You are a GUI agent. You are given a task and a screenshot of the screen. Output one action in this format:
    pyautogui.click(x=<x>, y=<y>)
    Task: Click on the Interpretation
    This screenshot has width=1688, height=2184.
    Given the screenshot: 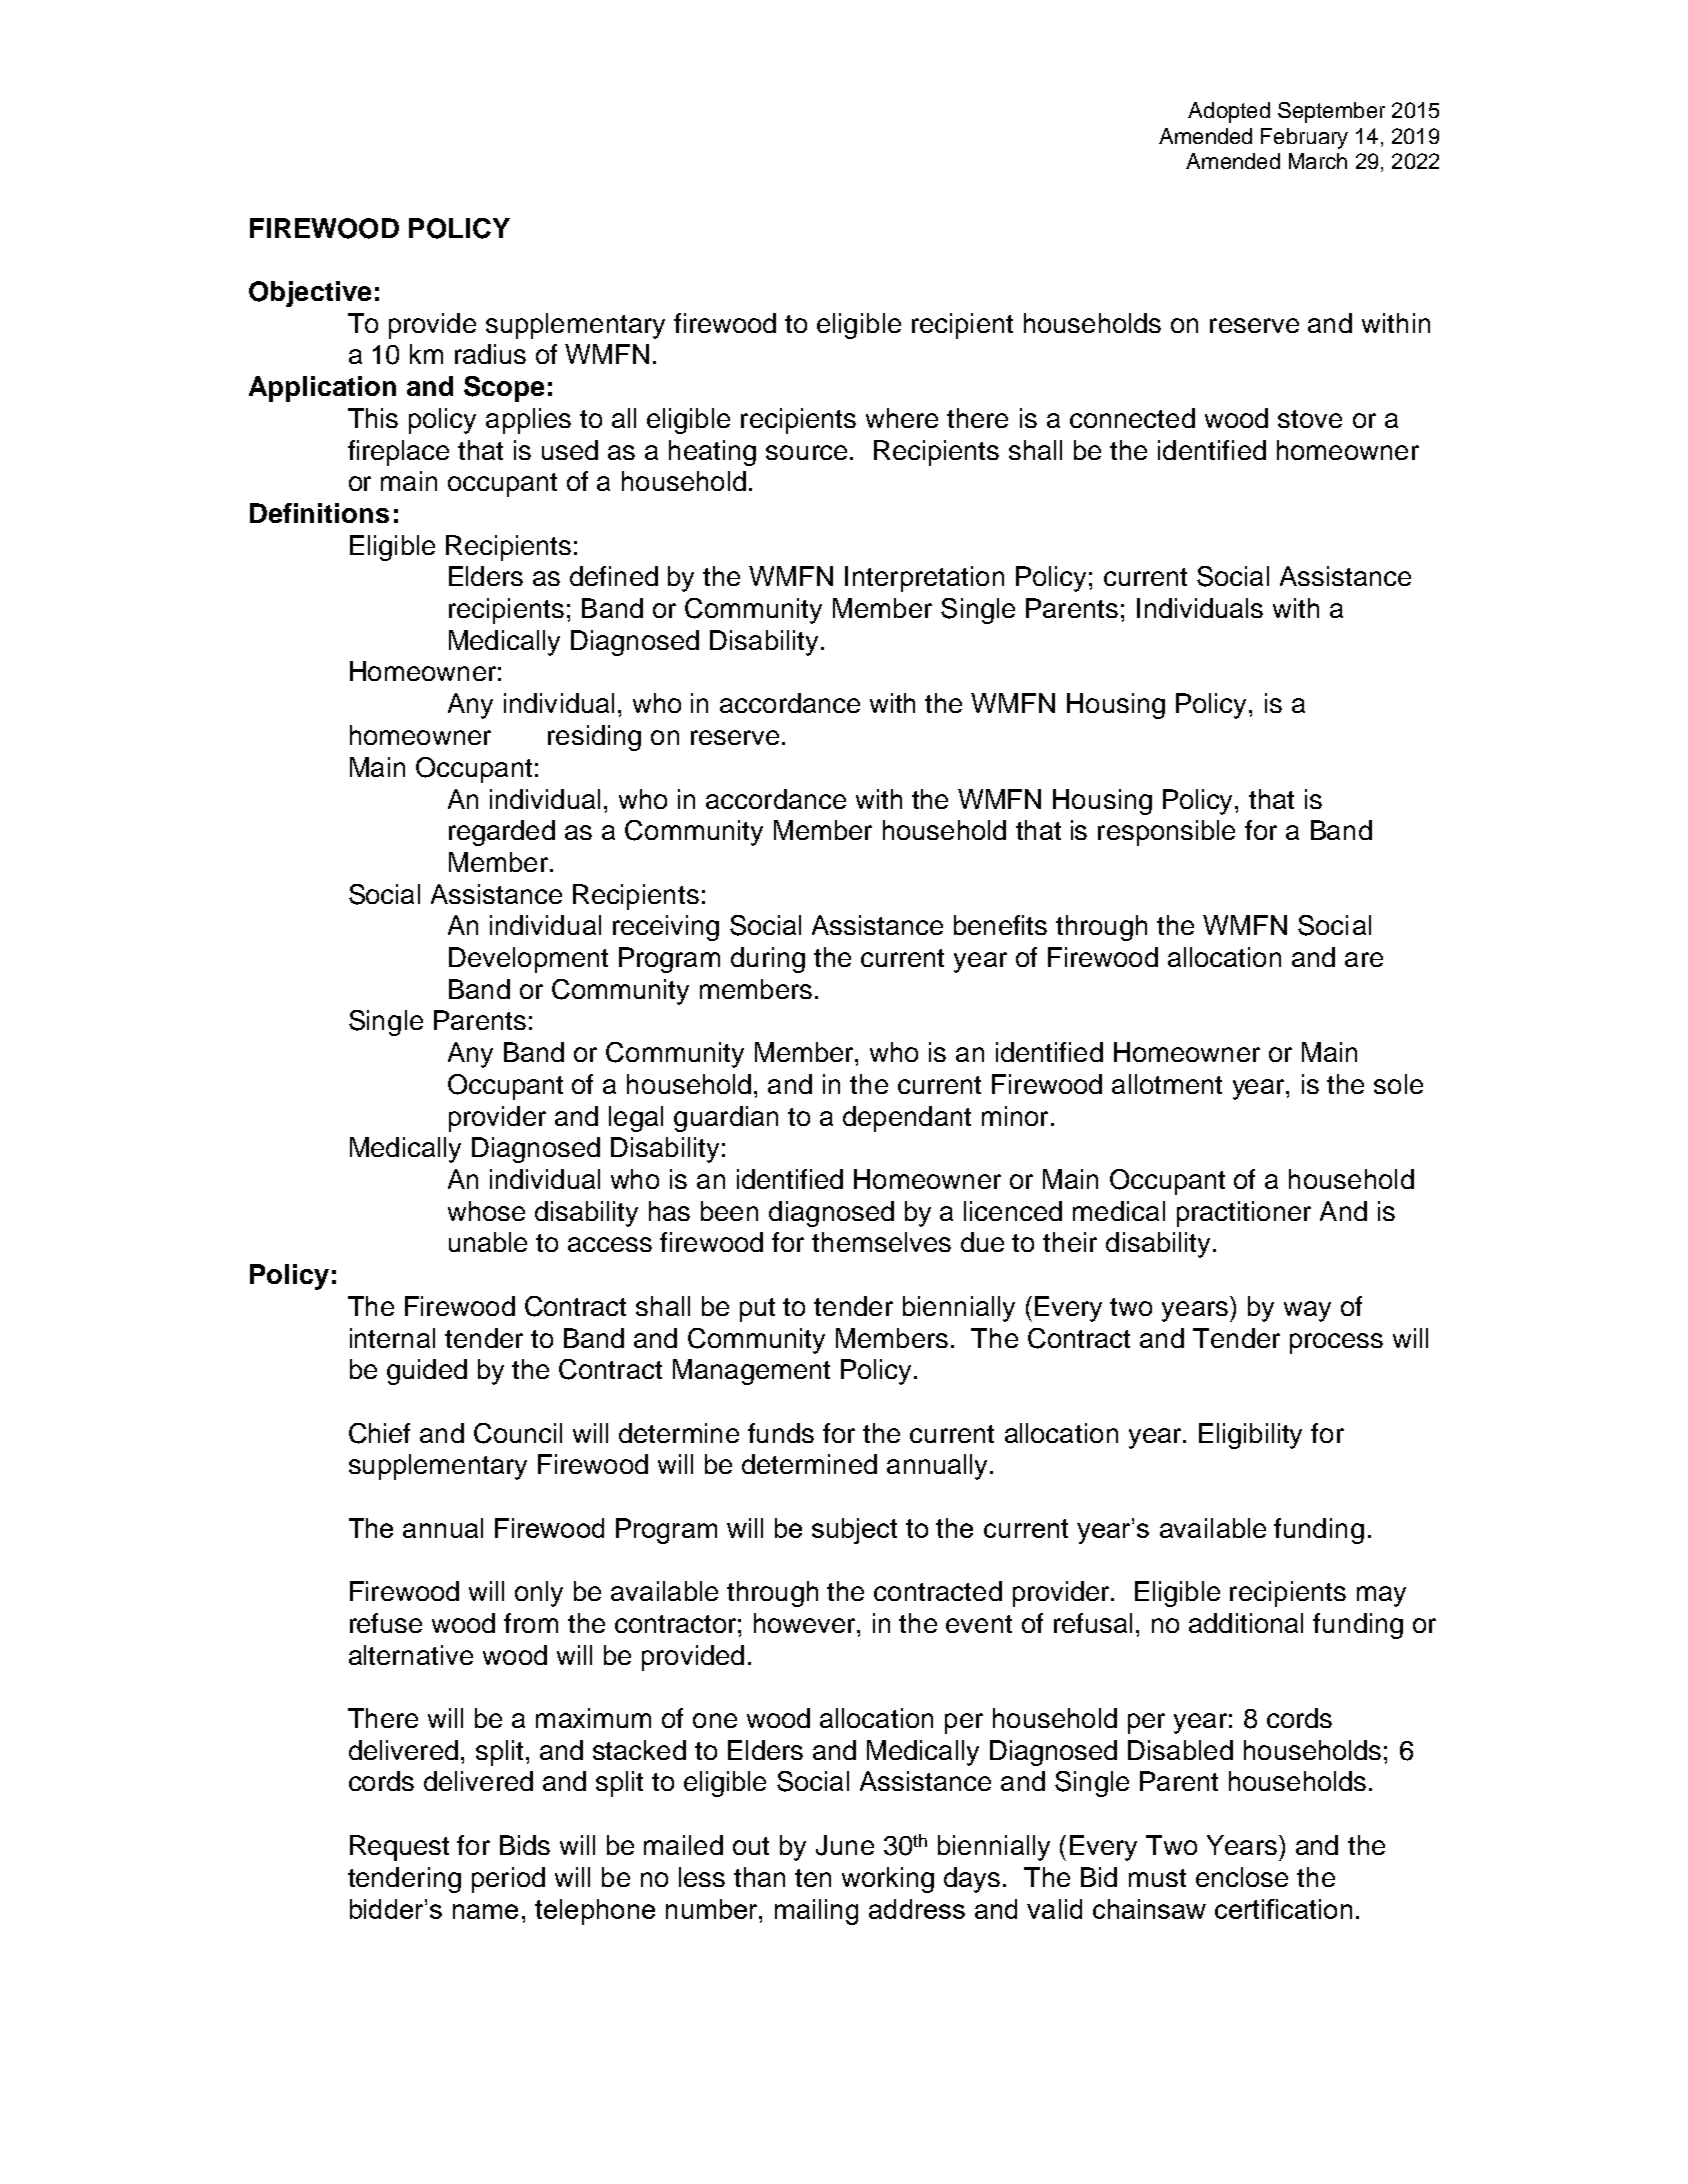 What is the action you would take?
    pyautogui.click(x=924, y=579)
